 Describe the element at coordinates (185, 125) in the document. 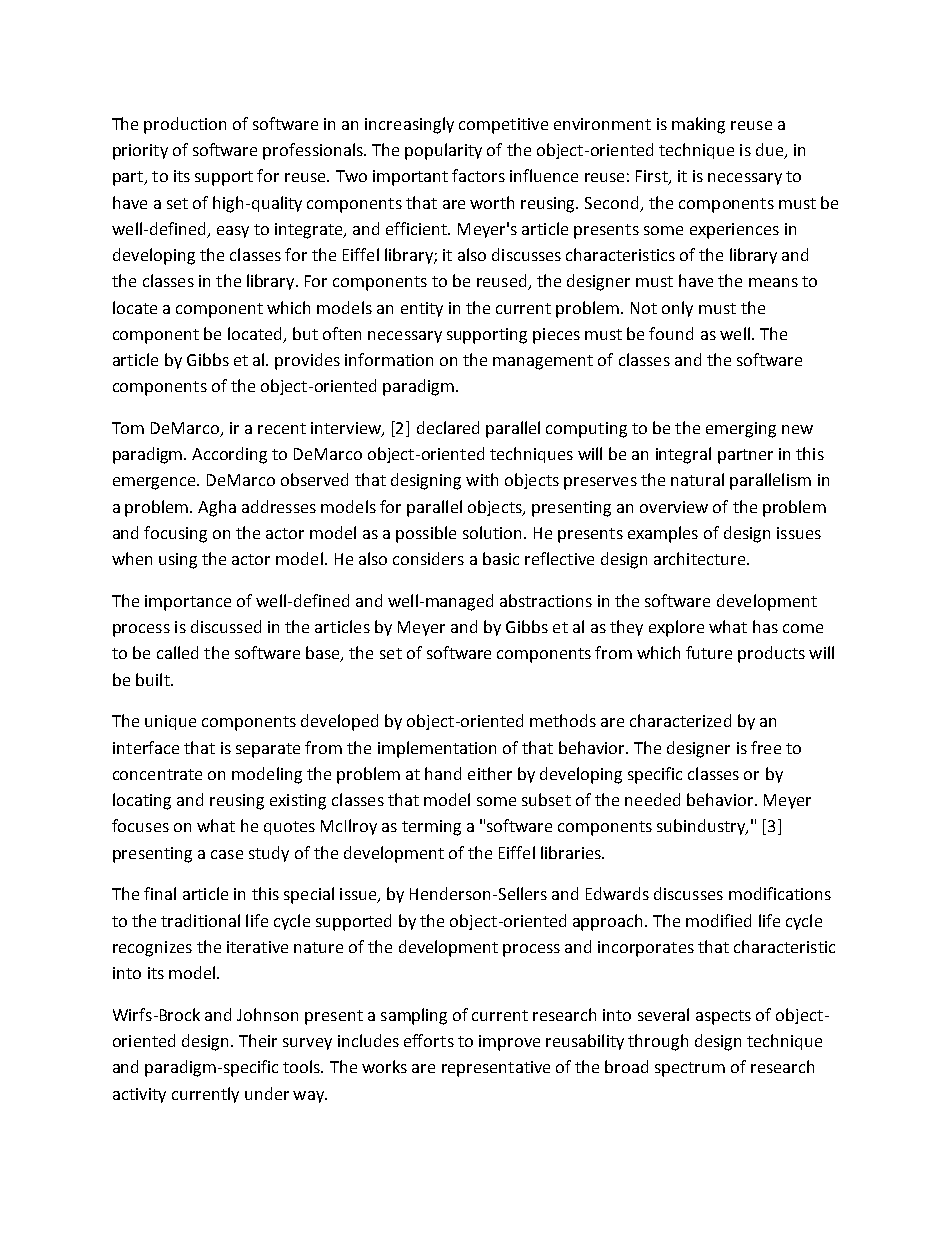

I see `production` at that location.
